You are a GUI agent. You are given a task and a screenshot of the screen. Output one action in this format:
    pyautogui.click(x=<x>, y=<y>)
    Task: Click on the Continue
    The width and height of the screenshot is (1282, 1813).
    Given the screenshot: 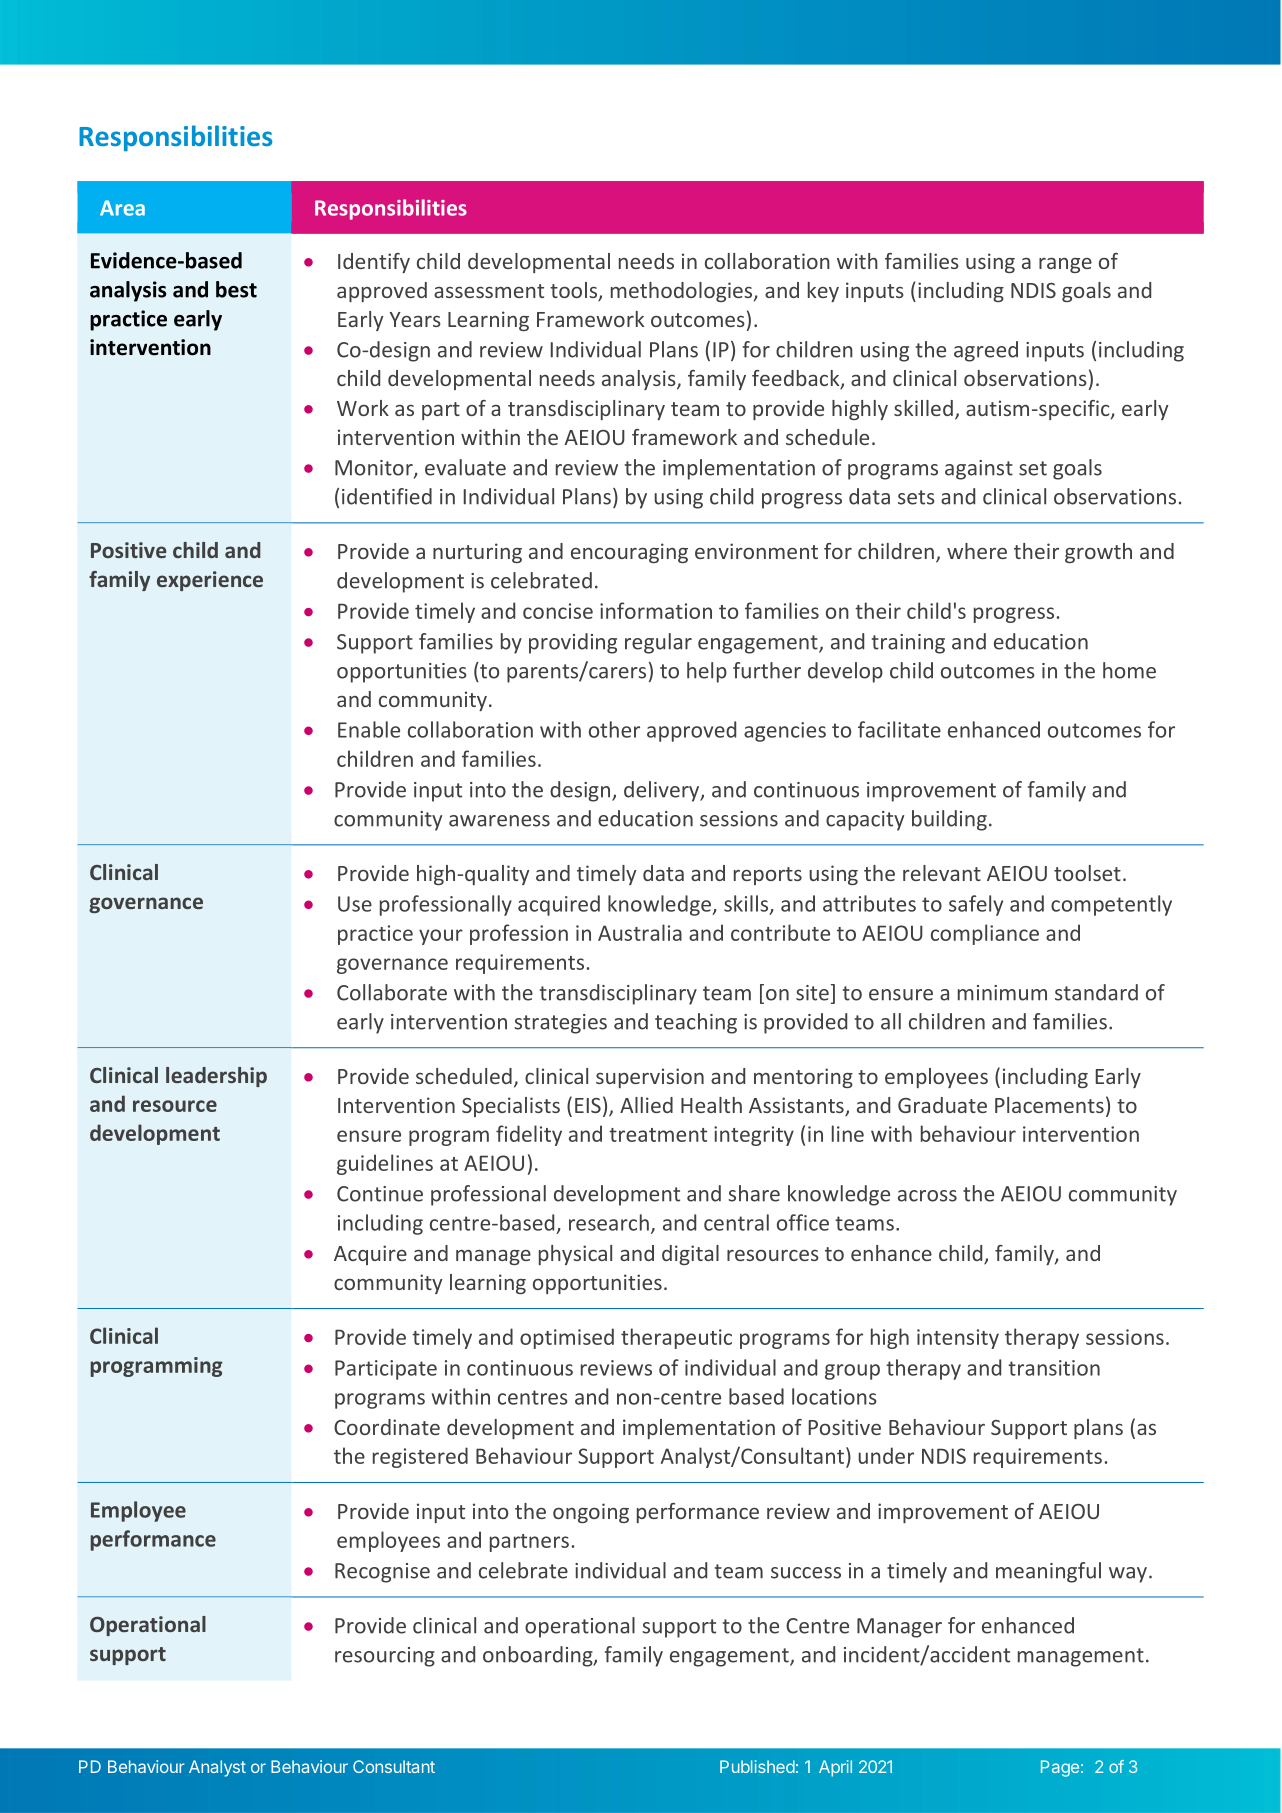 What is the action you would take?
    pyautogui.click(x=380, y=1194)
